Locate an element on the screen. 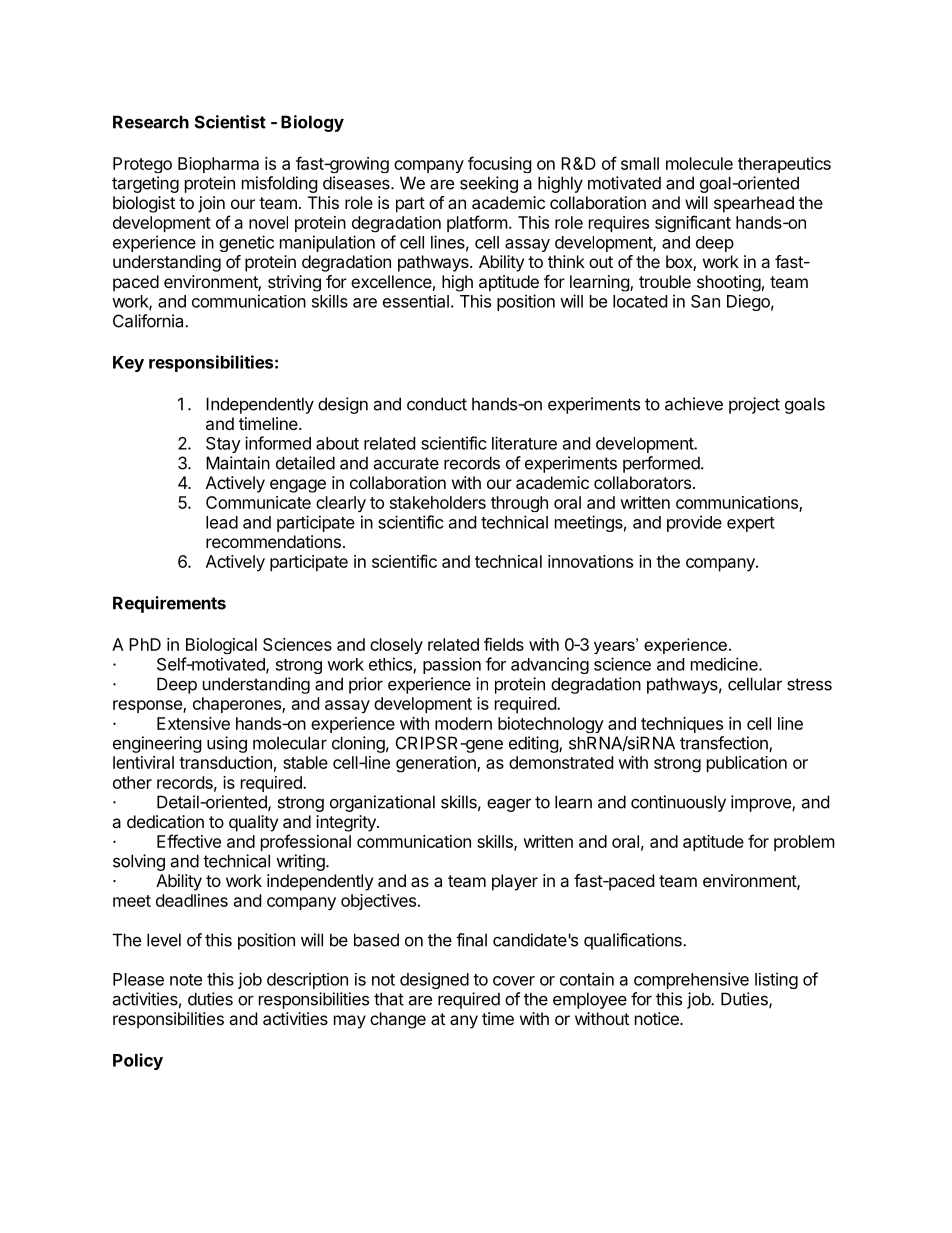  note is located at coordinates (186, 980).
